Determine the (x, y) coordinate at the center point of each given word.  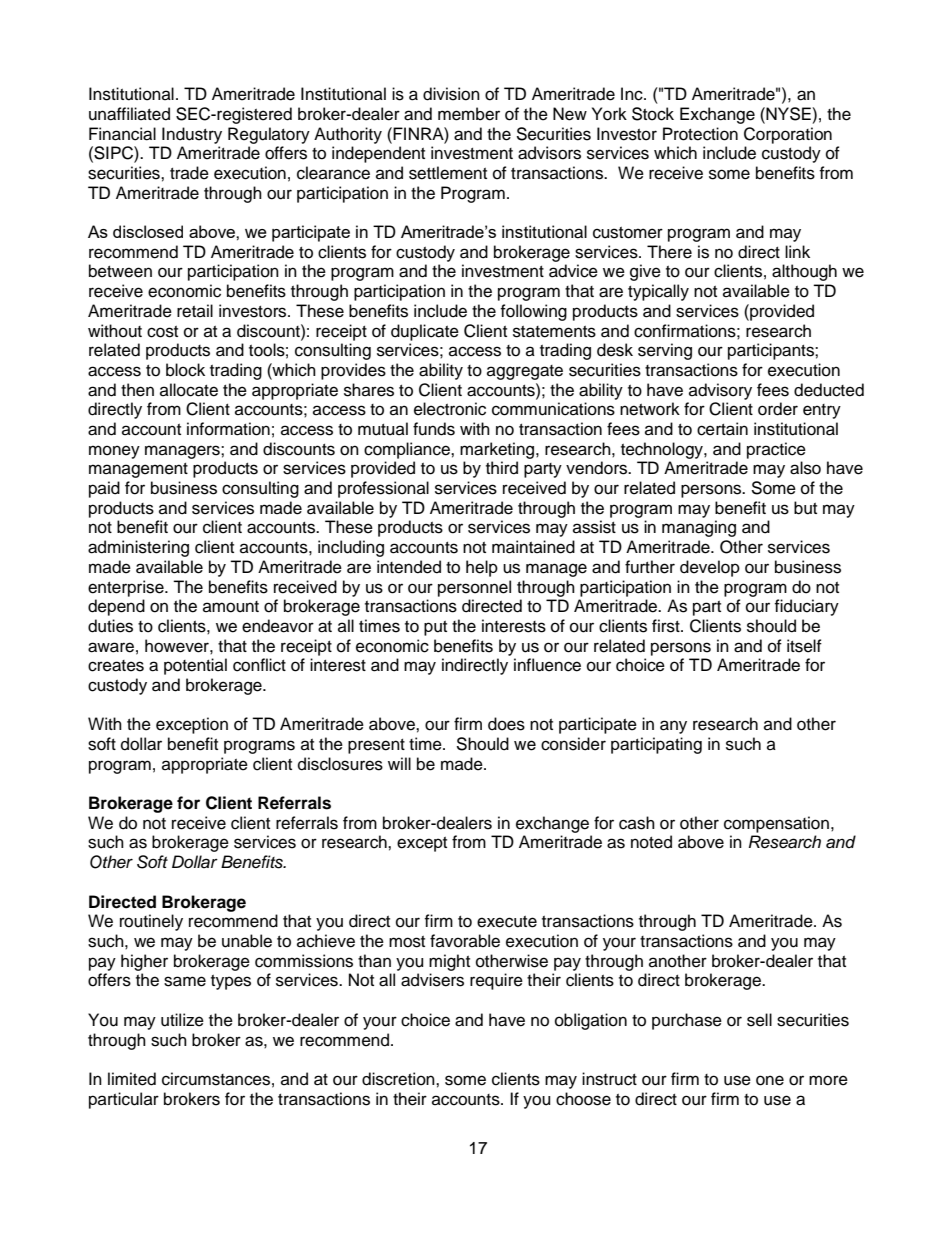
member (469, 114)
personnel (474, 588)
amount (231, 607)
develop (710, 568)
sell (759, 1020)
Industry (192, 135)
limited (132, 1079)
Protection (700, 134)
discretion (399, 1079)
